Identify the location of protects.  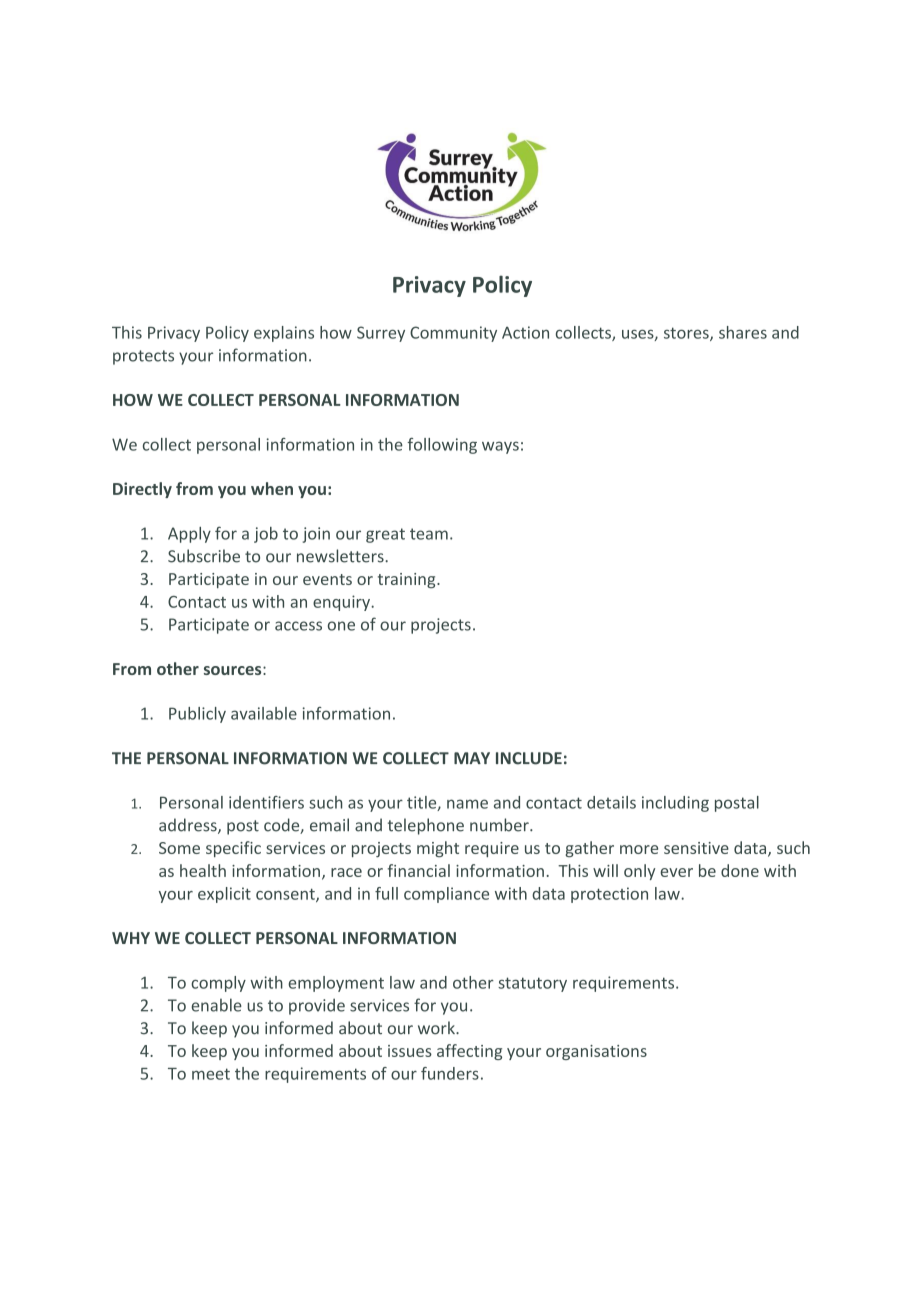
(143, 357).
